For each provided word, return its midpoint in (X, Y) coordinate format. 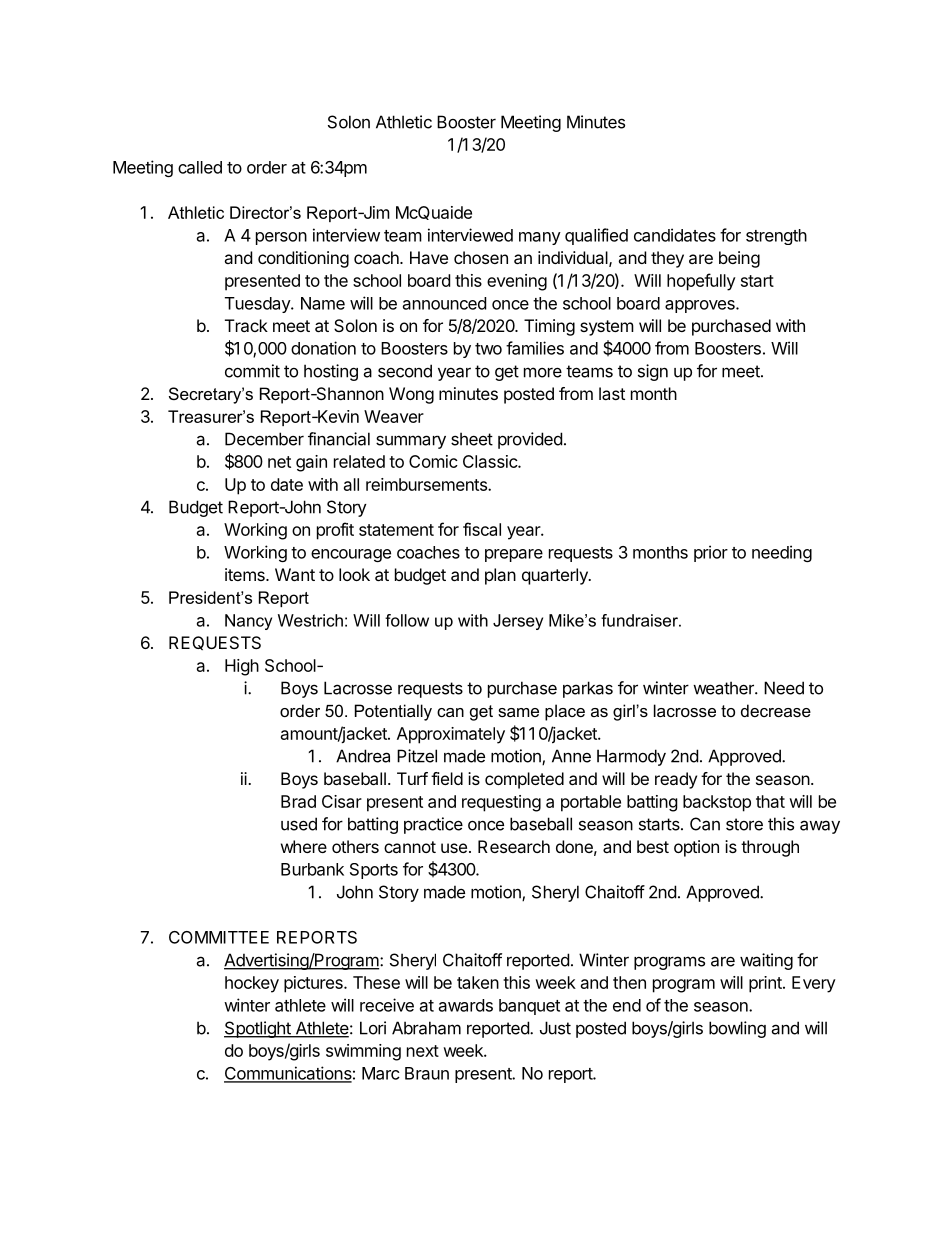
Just (555, 1028)
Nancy (248, 622)
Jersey (518, 622)
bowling (737, 1029)
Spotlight (258, 1029)
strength (776, 237)
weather (724, 688)
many (540, 238)
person (281, 238)
